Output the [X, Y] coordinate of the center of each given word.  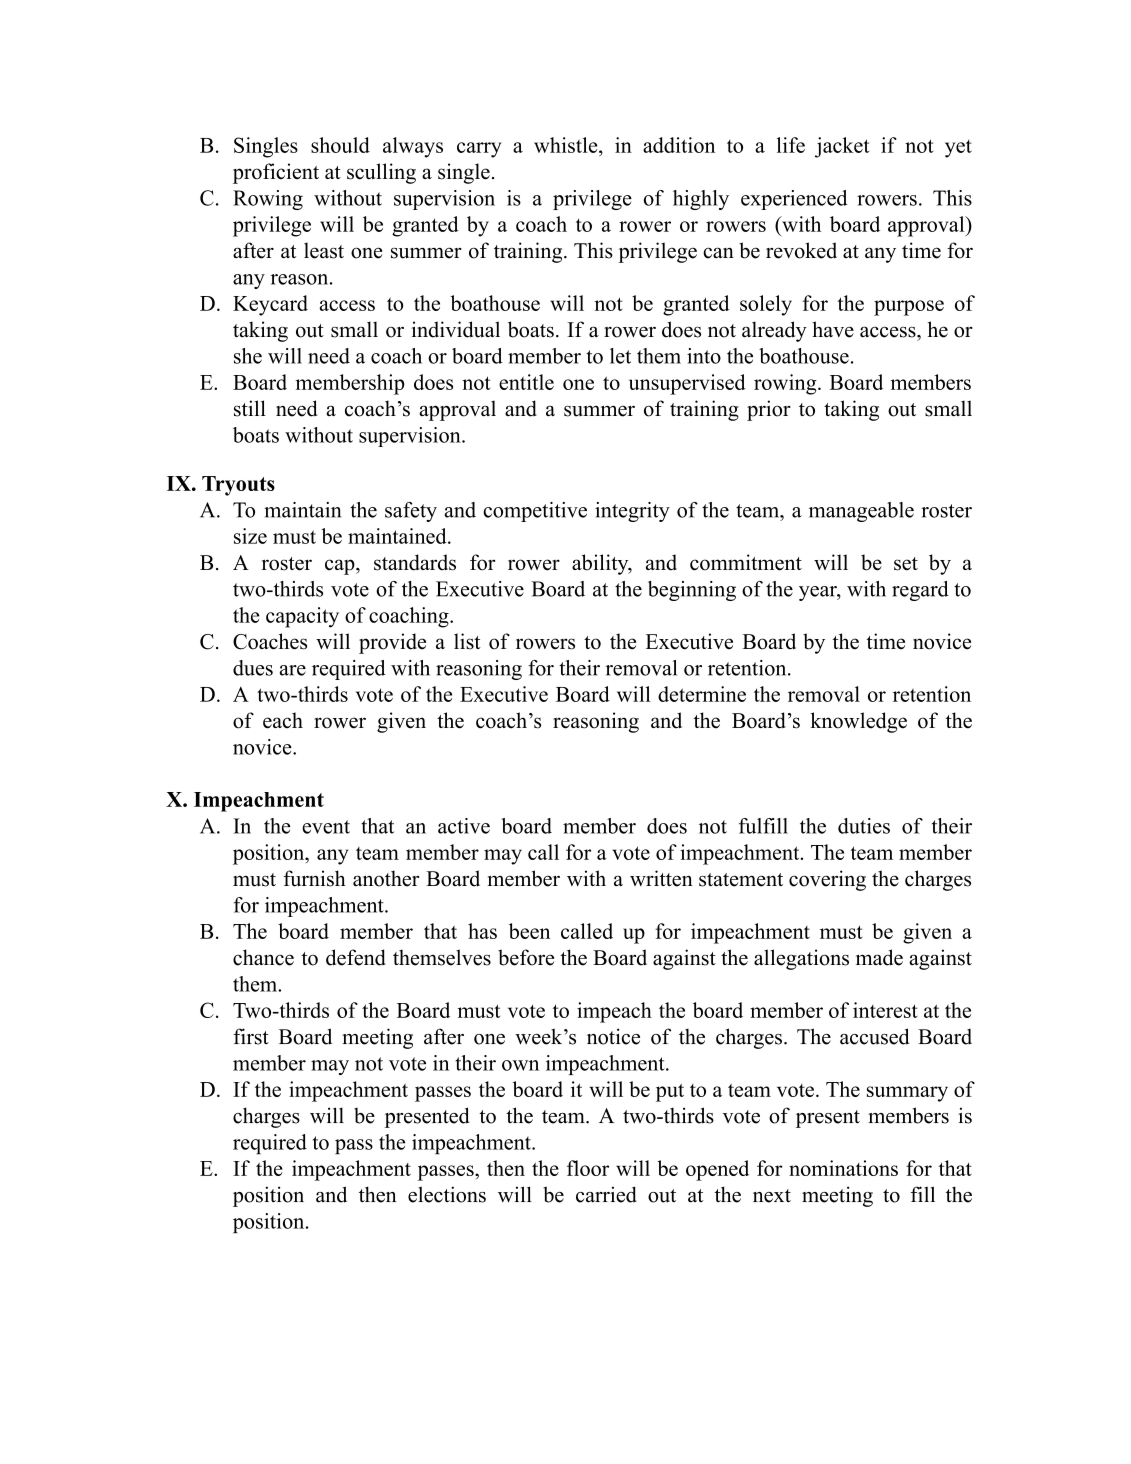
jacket [842, 147]
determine [702, 694]
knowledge [858, 722]
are [293, 670]
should [340, 145]
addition [679, 145]
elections [447, 1194]
